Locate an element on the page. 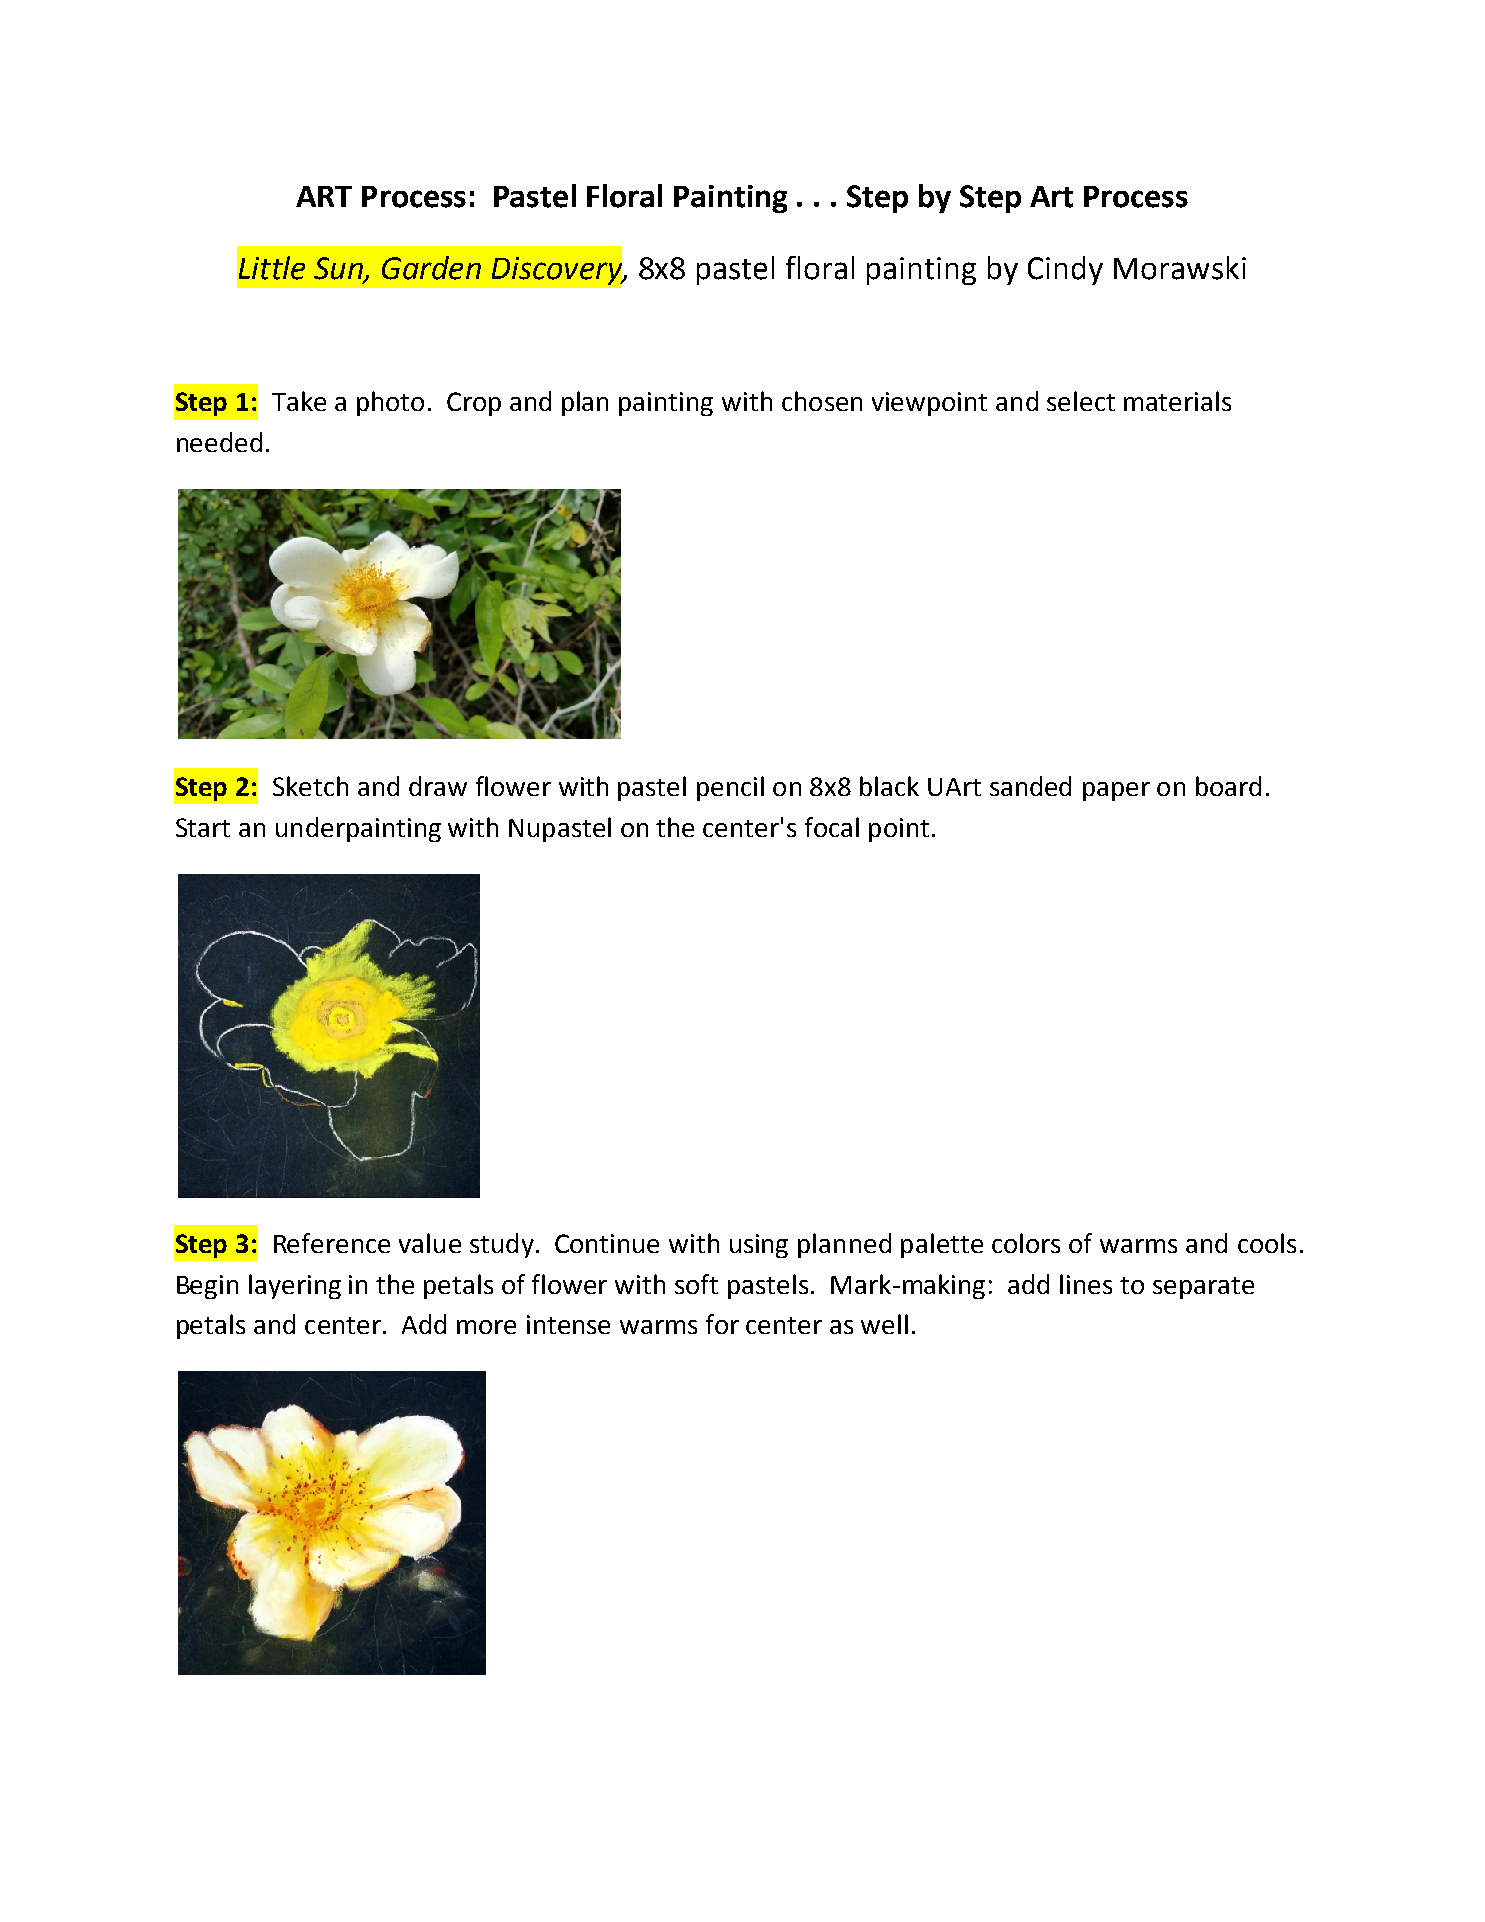 The height and width of the document is (1922, 1485). Cindy is located at coordinates (1065, 270).
